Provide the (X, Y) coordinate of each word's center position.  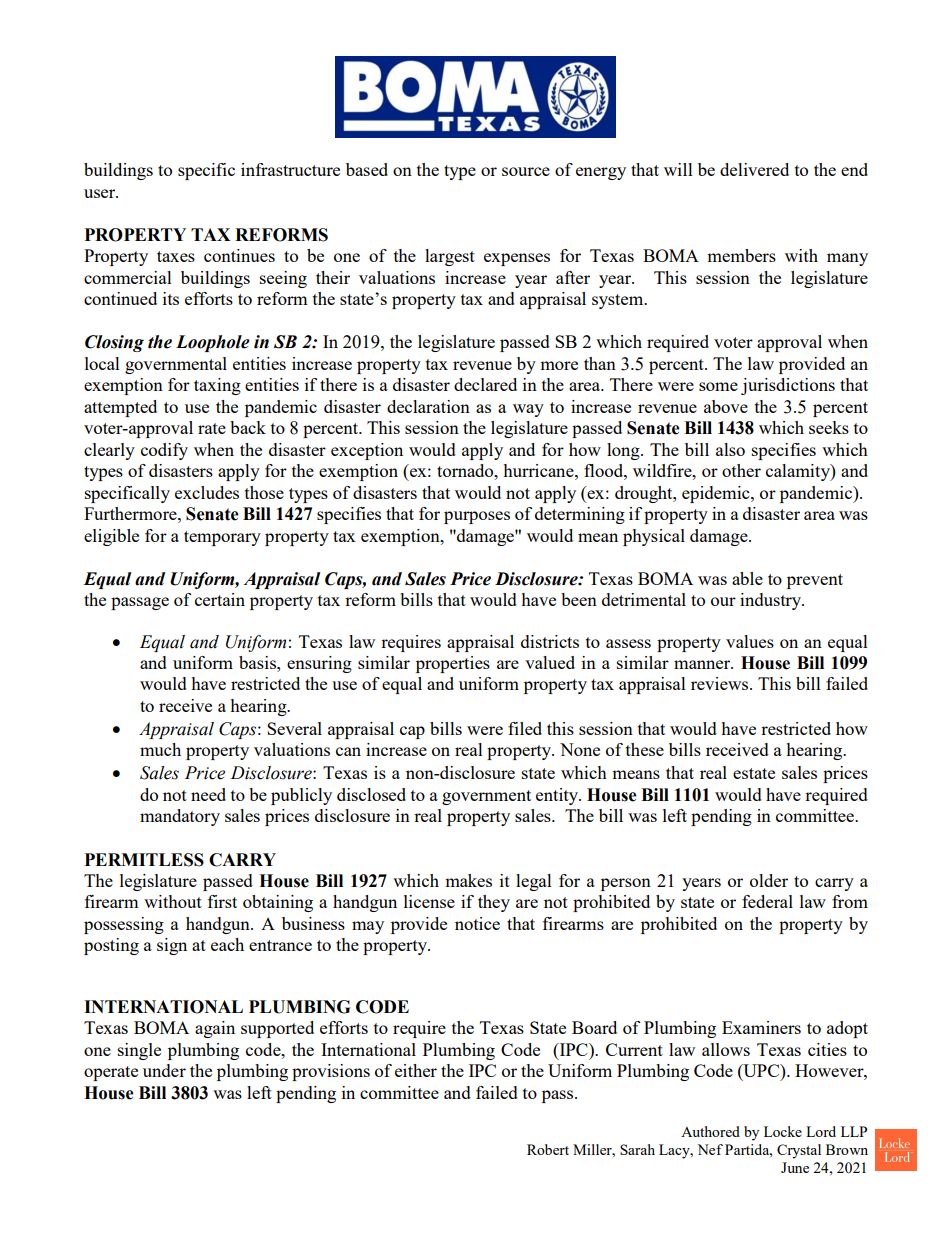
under (164, 1070)
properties (453, 664)
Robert (548, 1149)
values (750, 641)
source (526, 171)
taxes (176, 256)
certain (220, 599)
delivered (754, 169)
